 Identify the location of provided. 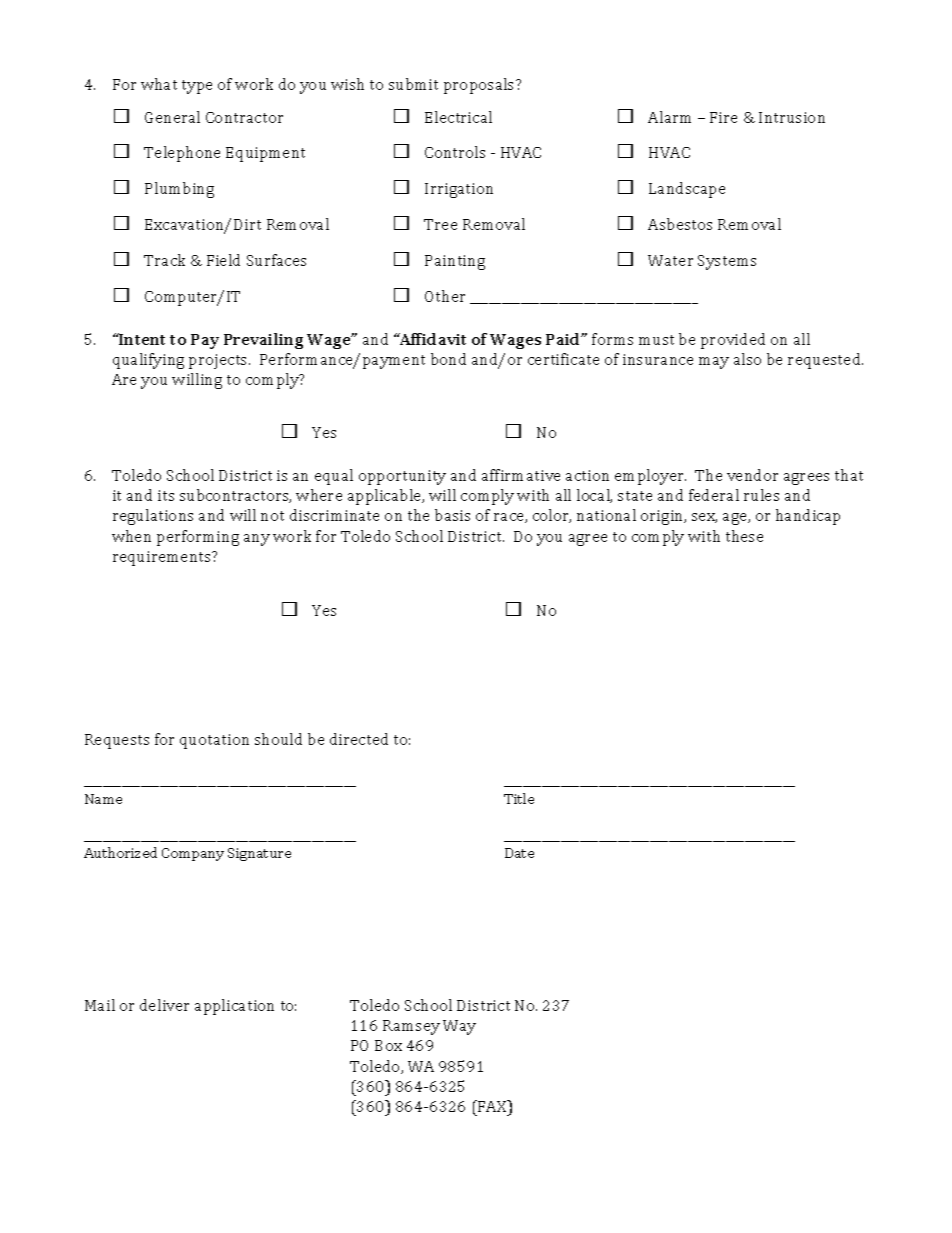
(733, 341).
